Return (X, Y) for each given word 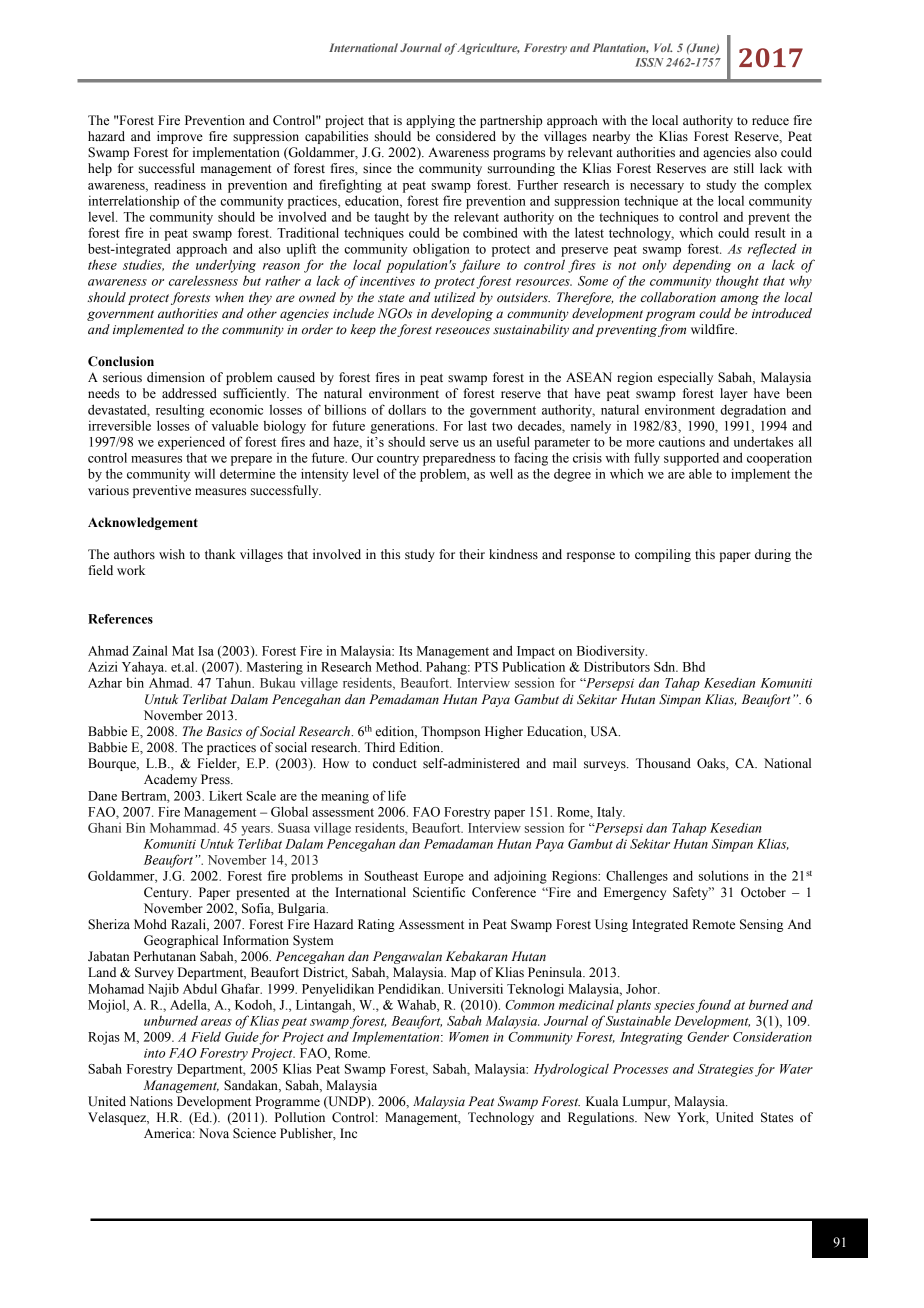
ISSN (649, 62)
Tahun (235, 682)
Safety (692, 893)
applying (430, 121)
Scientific (439, 892)
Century (167, 893)
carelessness (203, 280)
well (501, 473)
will (204, 474)
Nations (151, 1101)
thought (737, 282)
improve (180, 137)
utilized (455, 297)
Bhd (694, 666)
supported (691, 459)
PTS (486, 667)
